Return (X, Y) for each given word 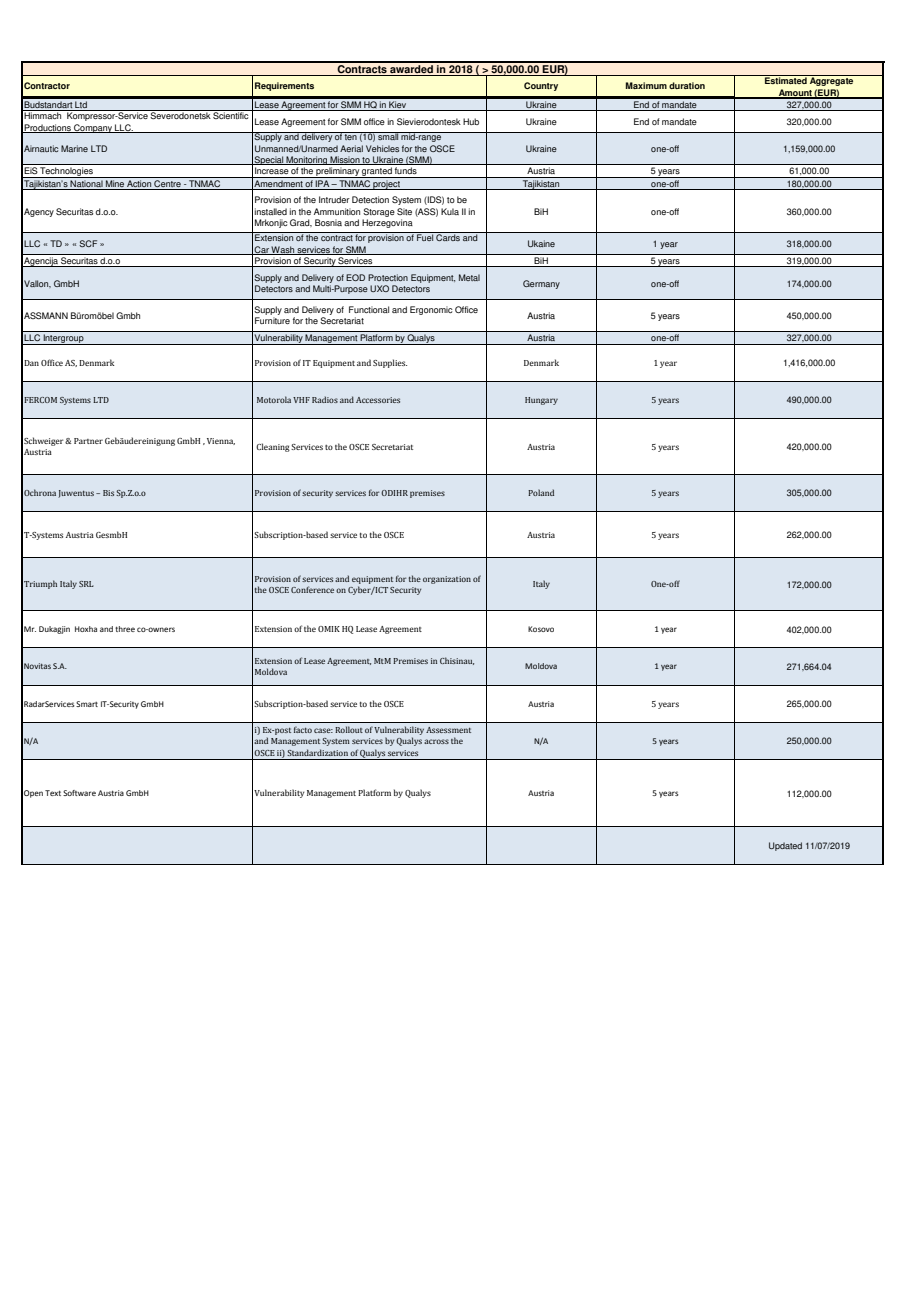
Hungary (541, 401)
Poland (541, 492)
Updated (785, 846)
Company (93, 128)
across (436, 741)
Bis (108, 493)
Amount (795, 93)
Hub (471, 121)
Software (79, 793)
